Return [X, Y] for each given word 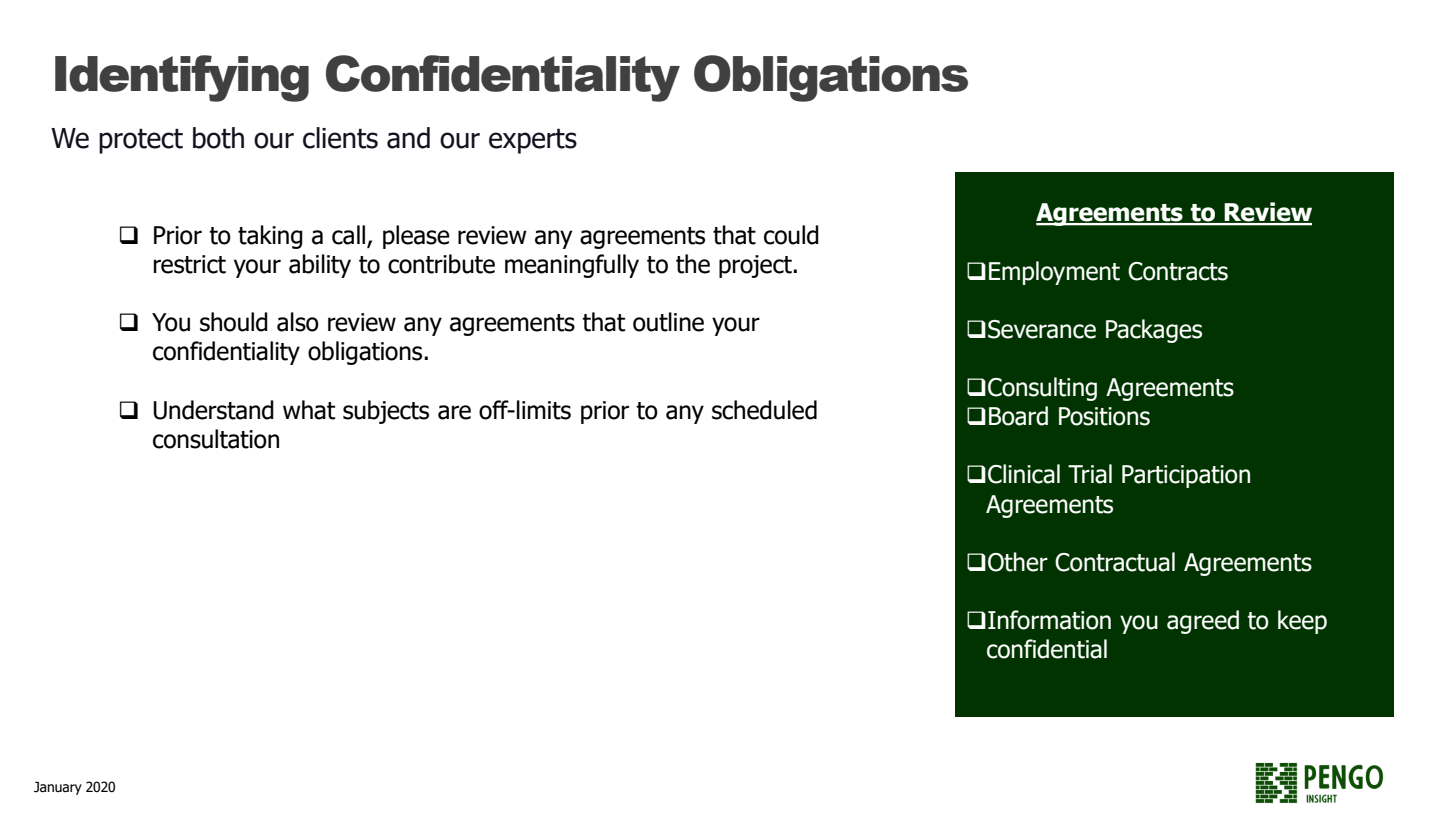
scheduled [764, 410]
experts [533, 141]
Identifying [182, 78]
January [58, 788]
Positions [1104, 416]
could [791, 235]
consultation [216, 439]
